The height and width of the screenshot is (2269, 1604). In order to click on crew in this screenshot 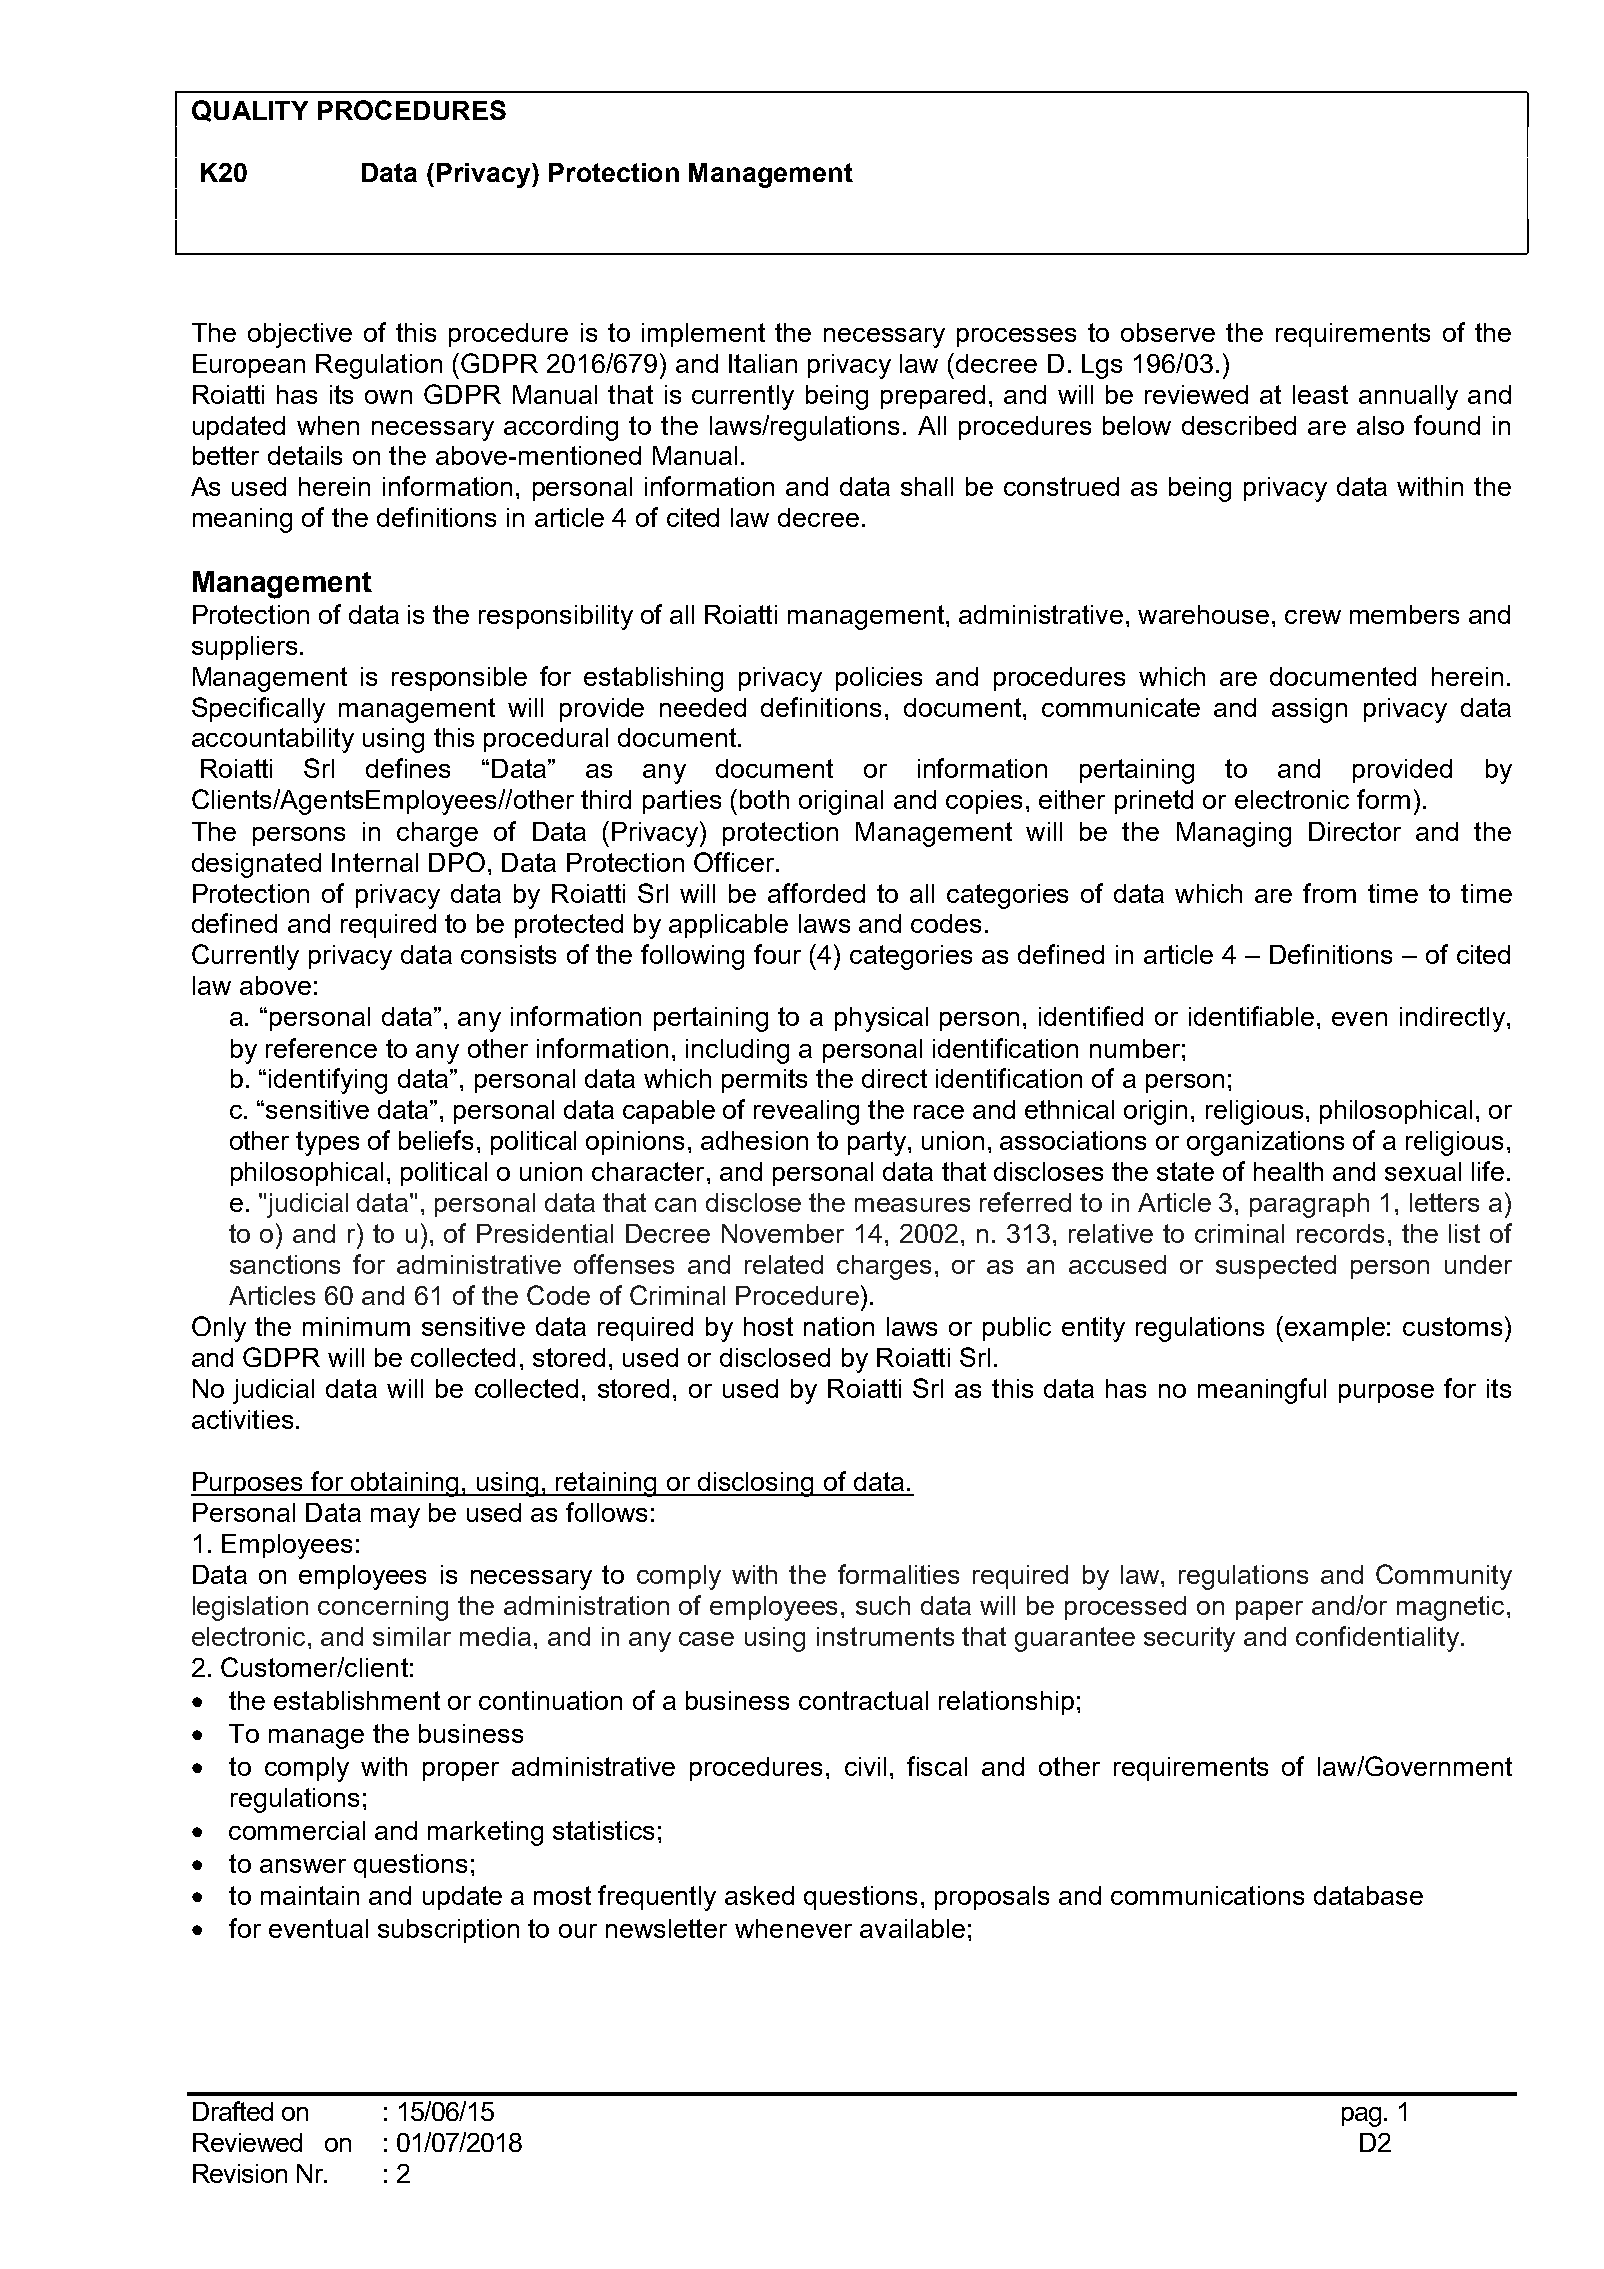, I will do `click(1313, 617)`.
